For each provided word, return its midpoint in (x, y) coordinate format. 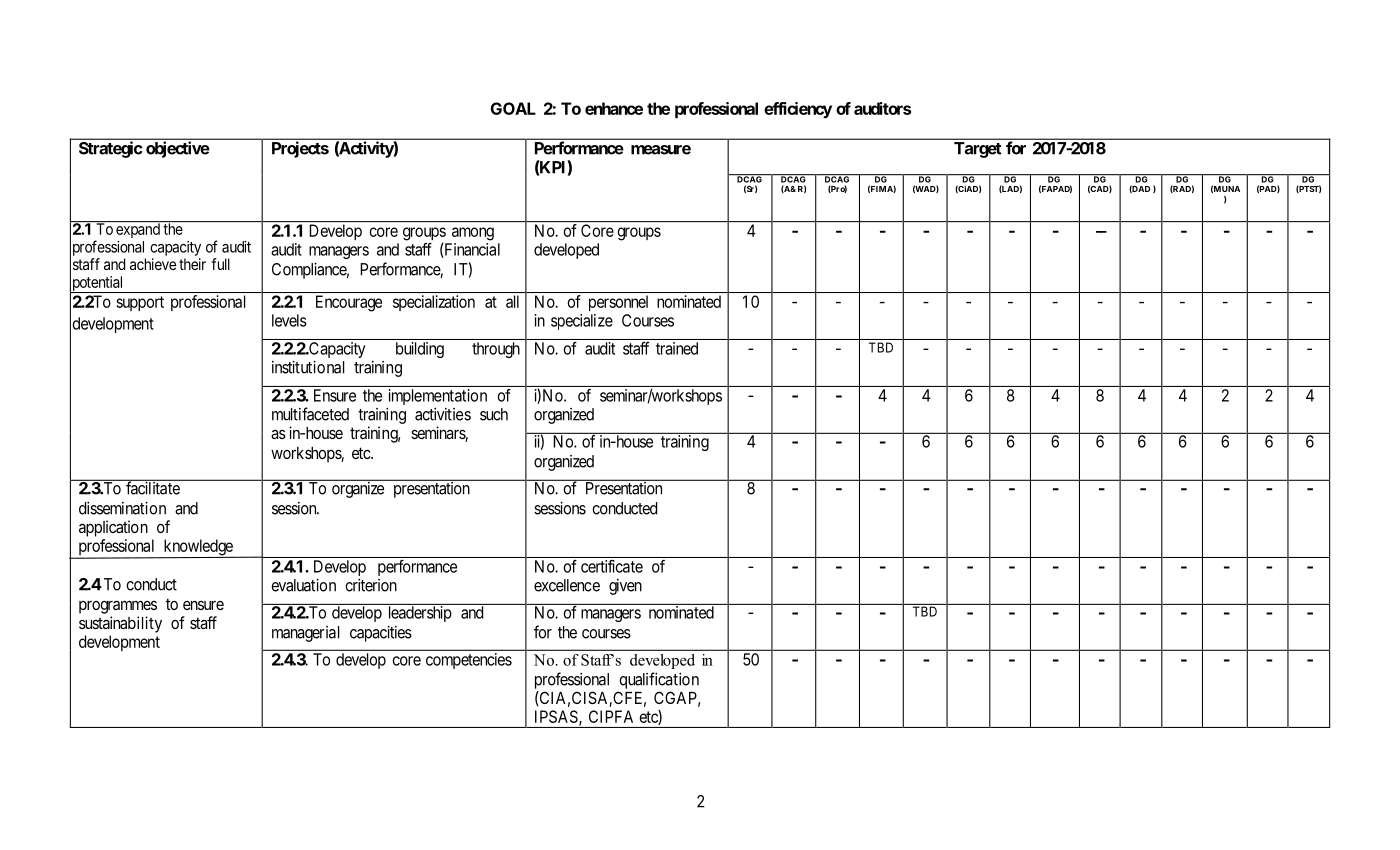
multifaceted (310, 414)
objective (177, 149)
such (494, 414)
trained (677, 348)
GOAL (513, 108)
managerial (306, 634)
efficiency (798, 110)
